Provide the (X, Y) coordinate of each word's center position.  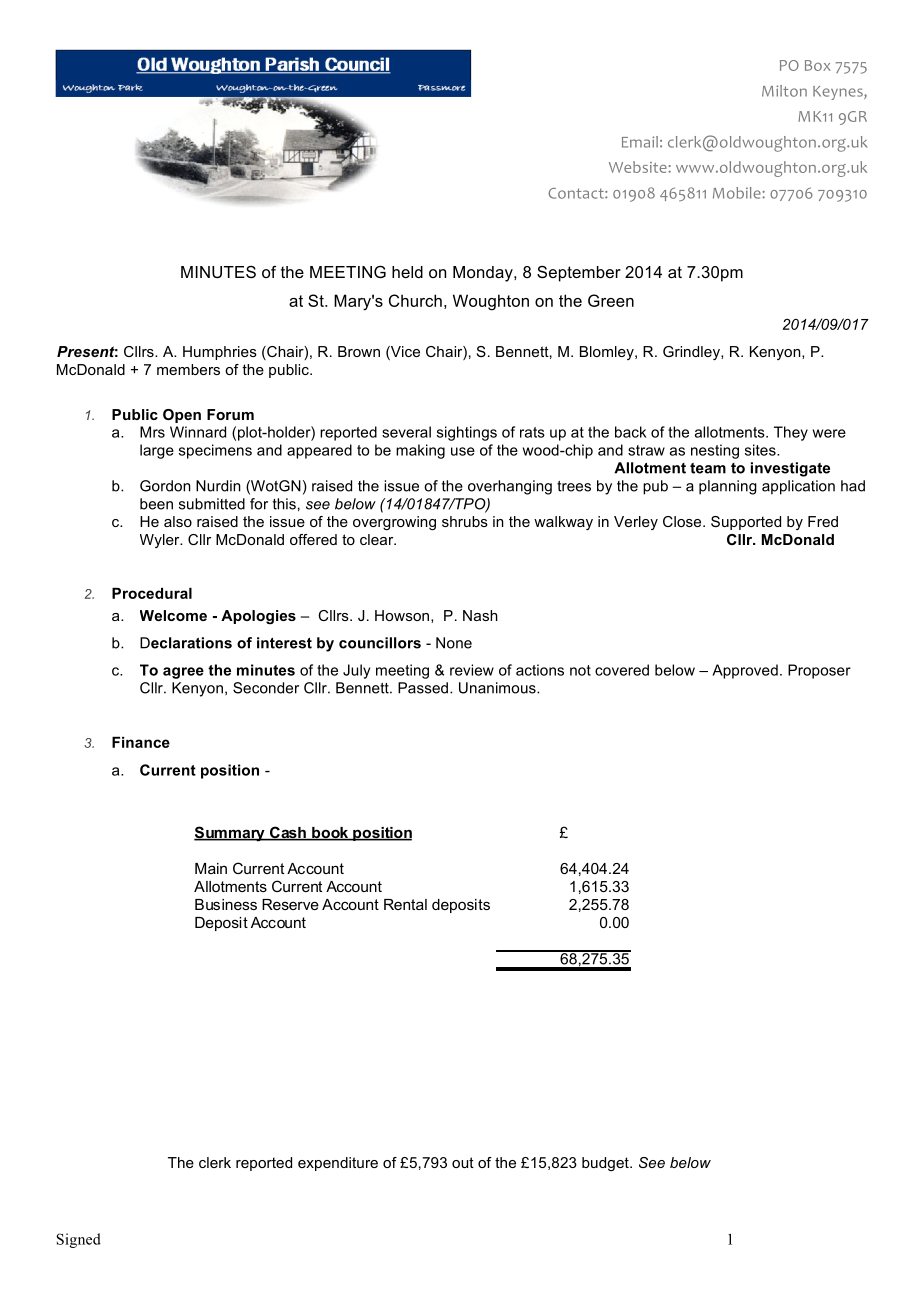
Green (611, 300)
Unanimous (498, 688)
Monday (484, 274)
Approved (745, 671)
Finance (141, 742)
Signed (78, 1240)
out (463, 1162)
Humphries (220, 353)
